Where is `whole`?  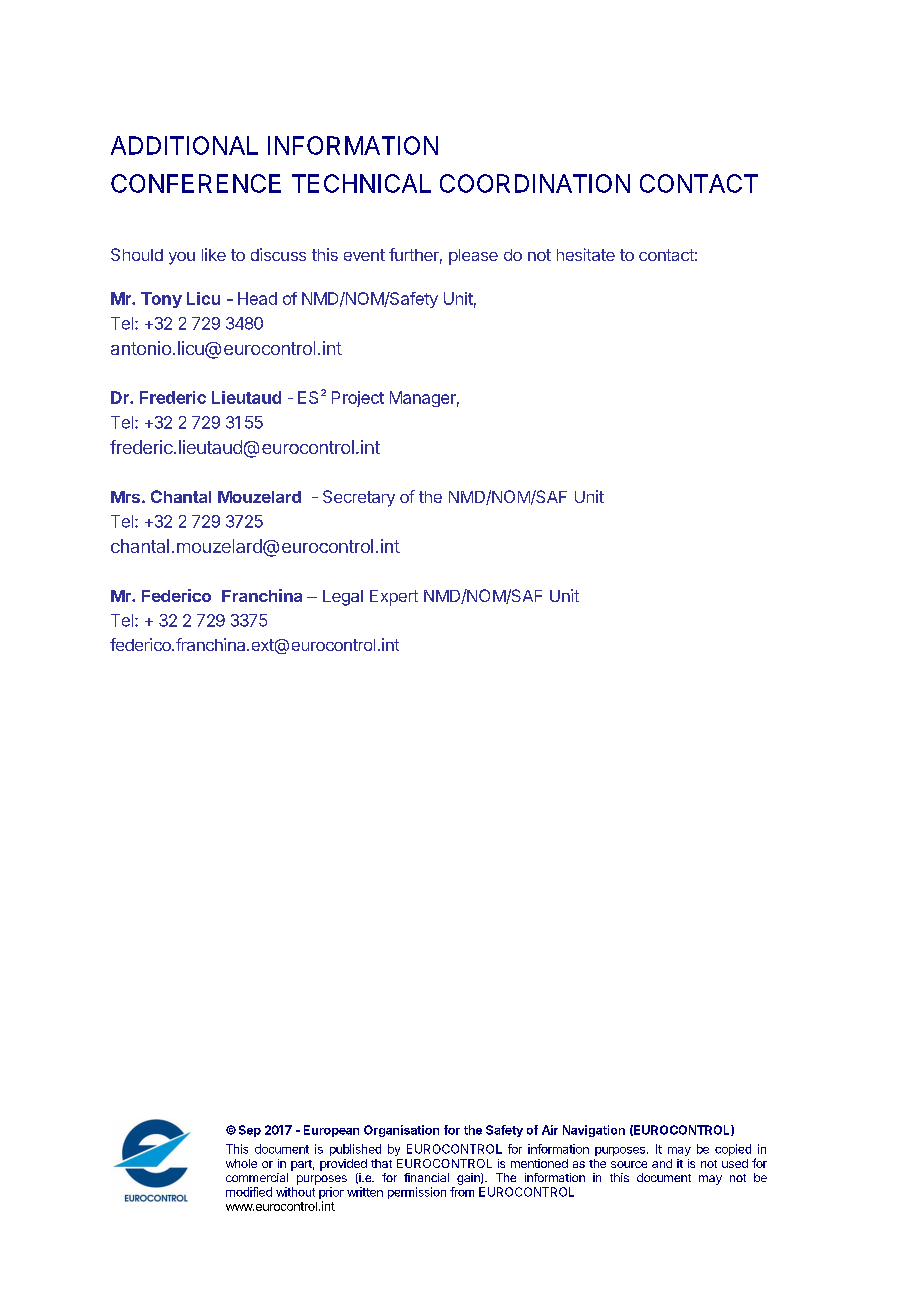
whole is located at coordinates (241, 1163).
